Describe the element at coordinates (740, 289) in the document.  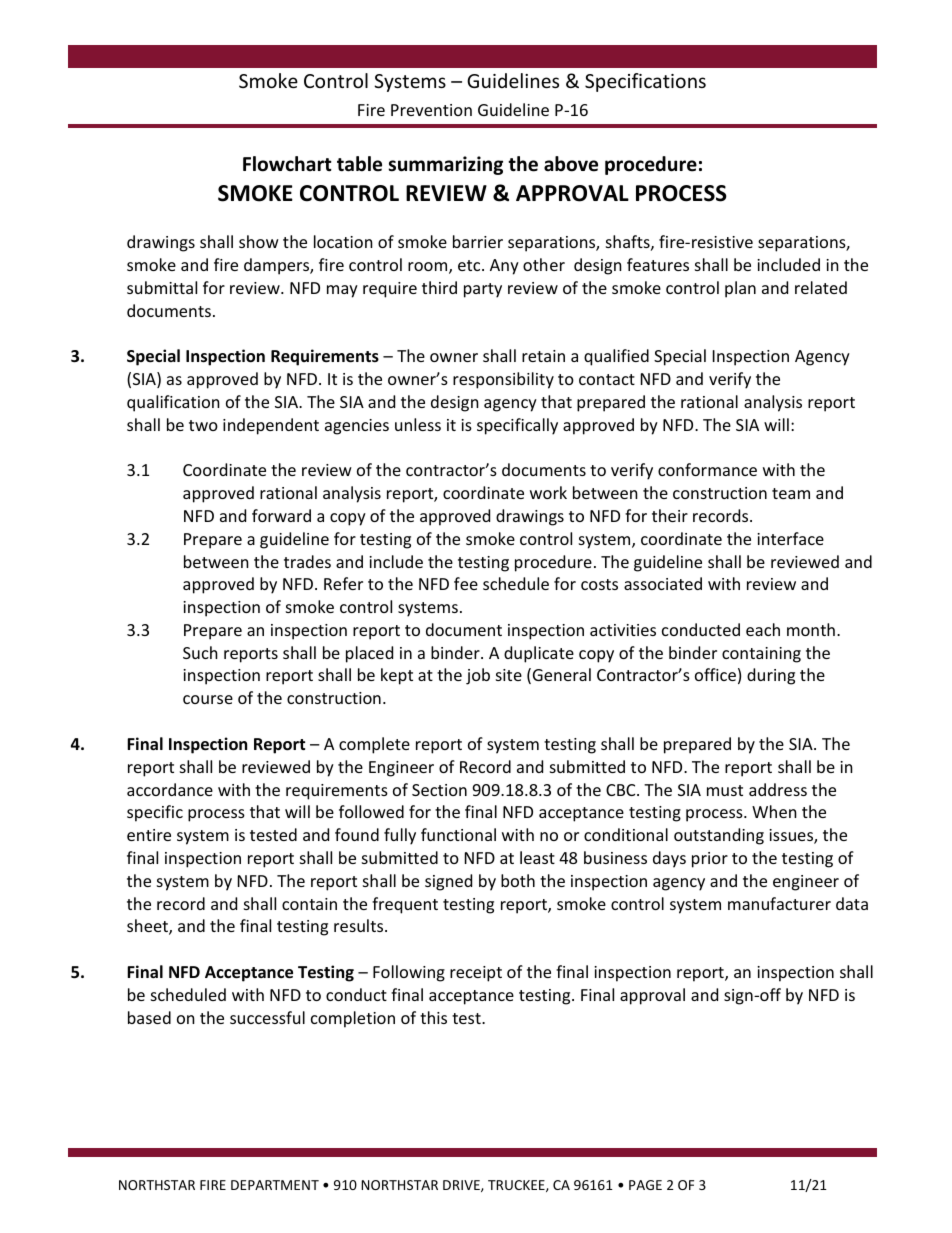
I see `plan` at that location.
